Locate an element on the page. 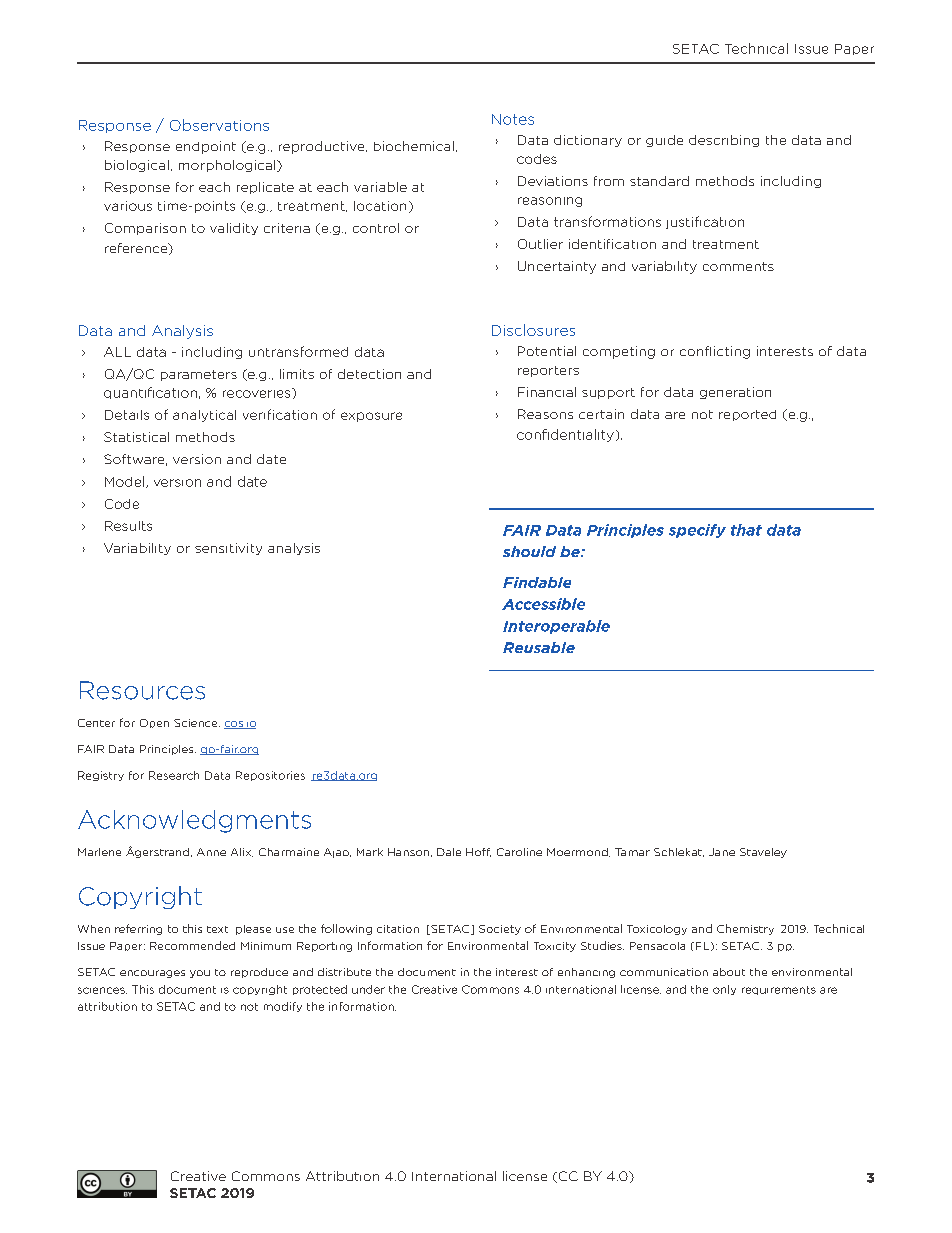 The width and height of the image is (952, 1233). should is located at coordinates (529, 551).
